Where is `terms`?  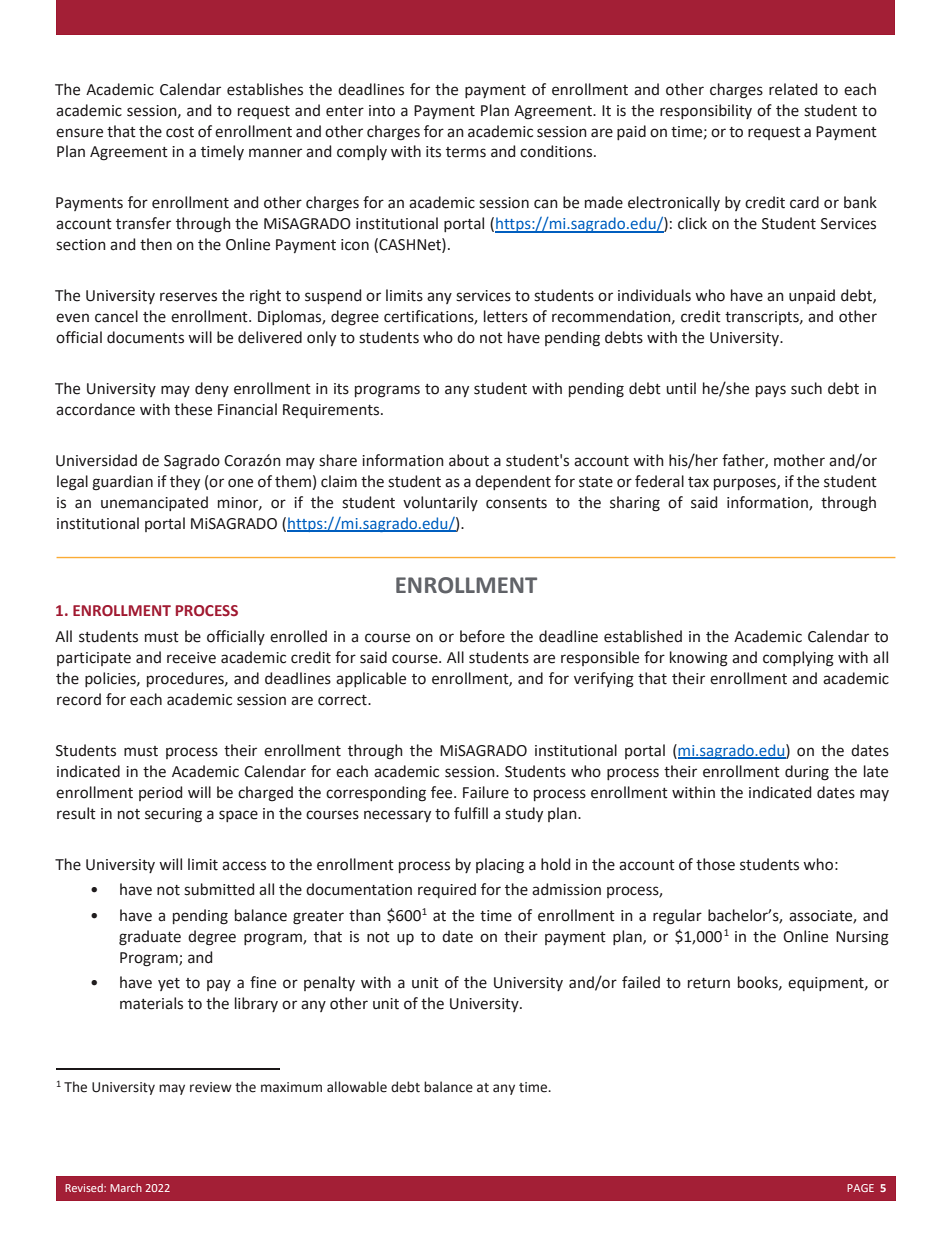 terms is located at coordinates (466, 152).
